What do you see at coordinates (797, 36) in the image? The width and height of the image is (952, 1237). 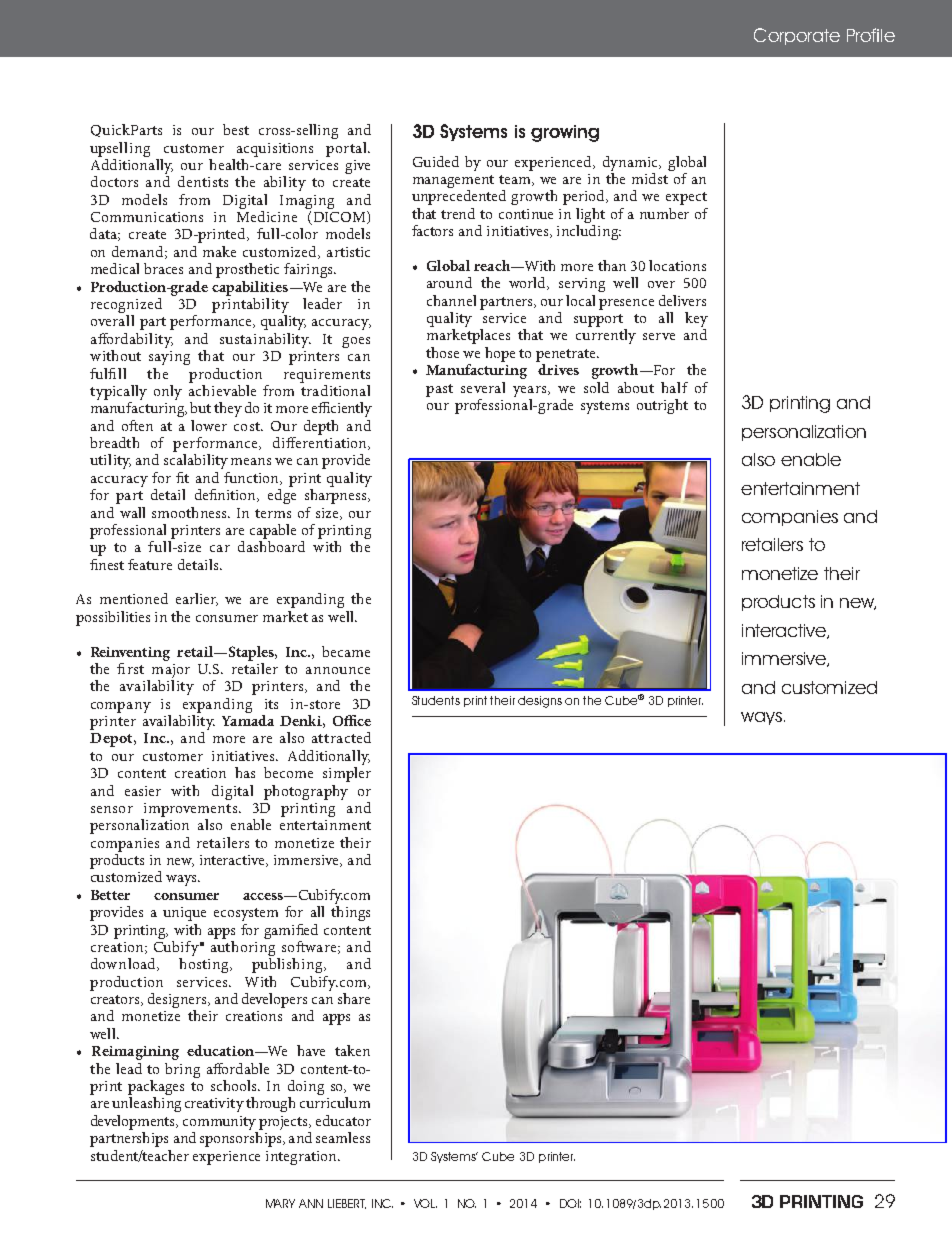 I see `Corporate` at bounding box center [797, 36].
